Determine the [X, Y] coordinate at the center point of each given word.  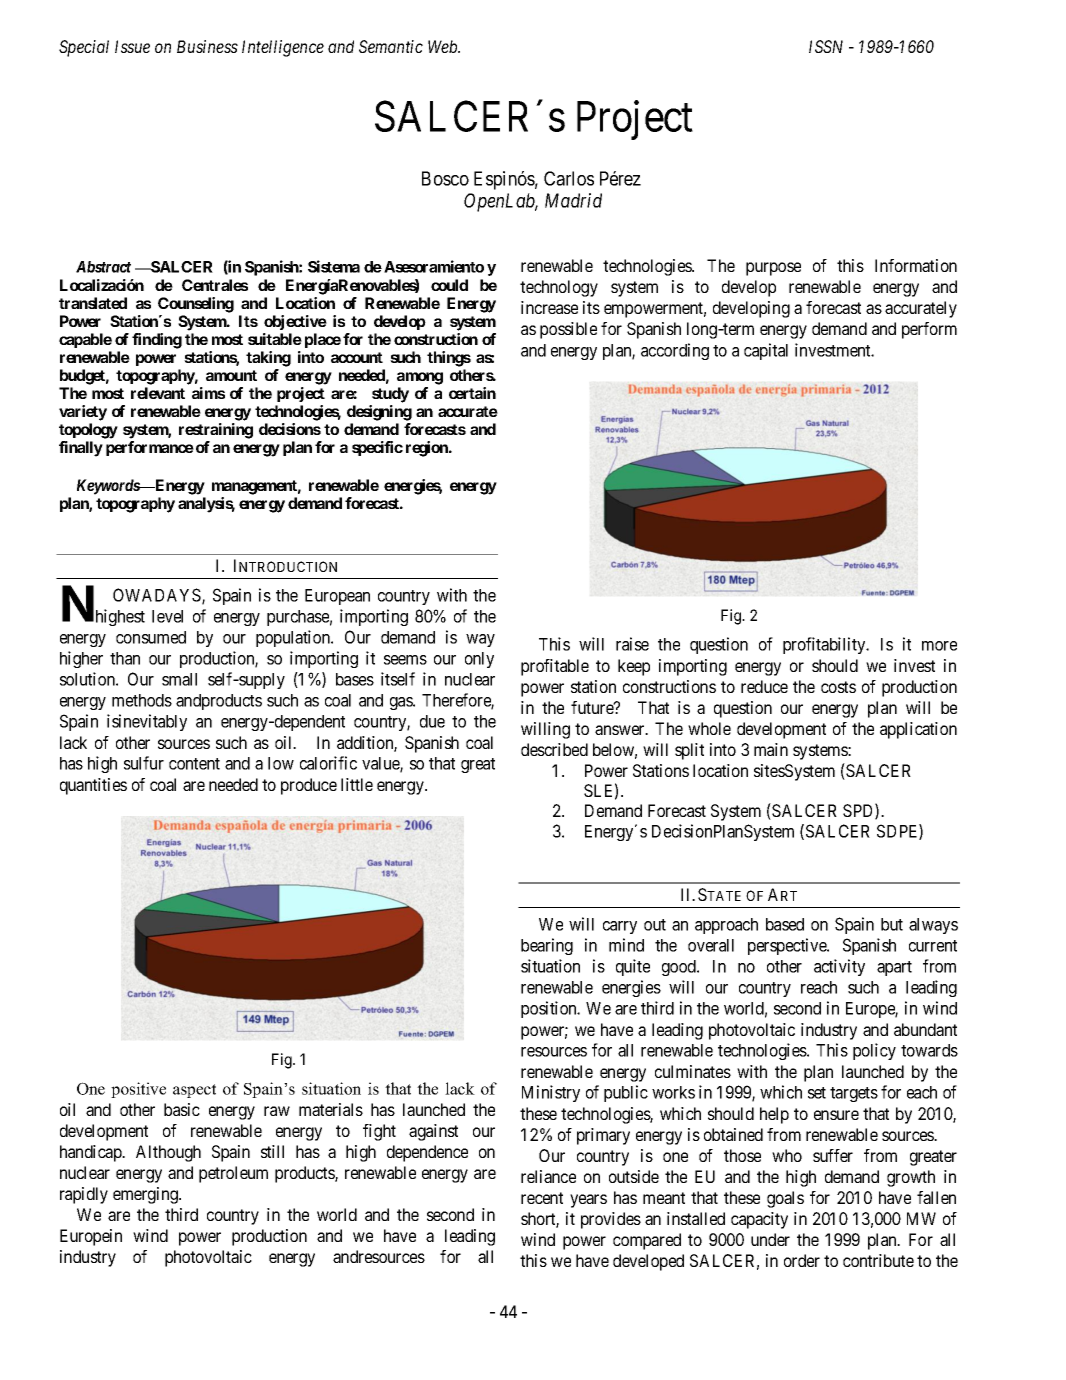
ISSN [826, 46]
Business [207, 46]
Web [444, 46]
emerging [146, 1195]
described [554, 749]
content [194, 764]
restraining [216, 431]
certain [472, 393]
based [785, 924]
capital [766, 351]
